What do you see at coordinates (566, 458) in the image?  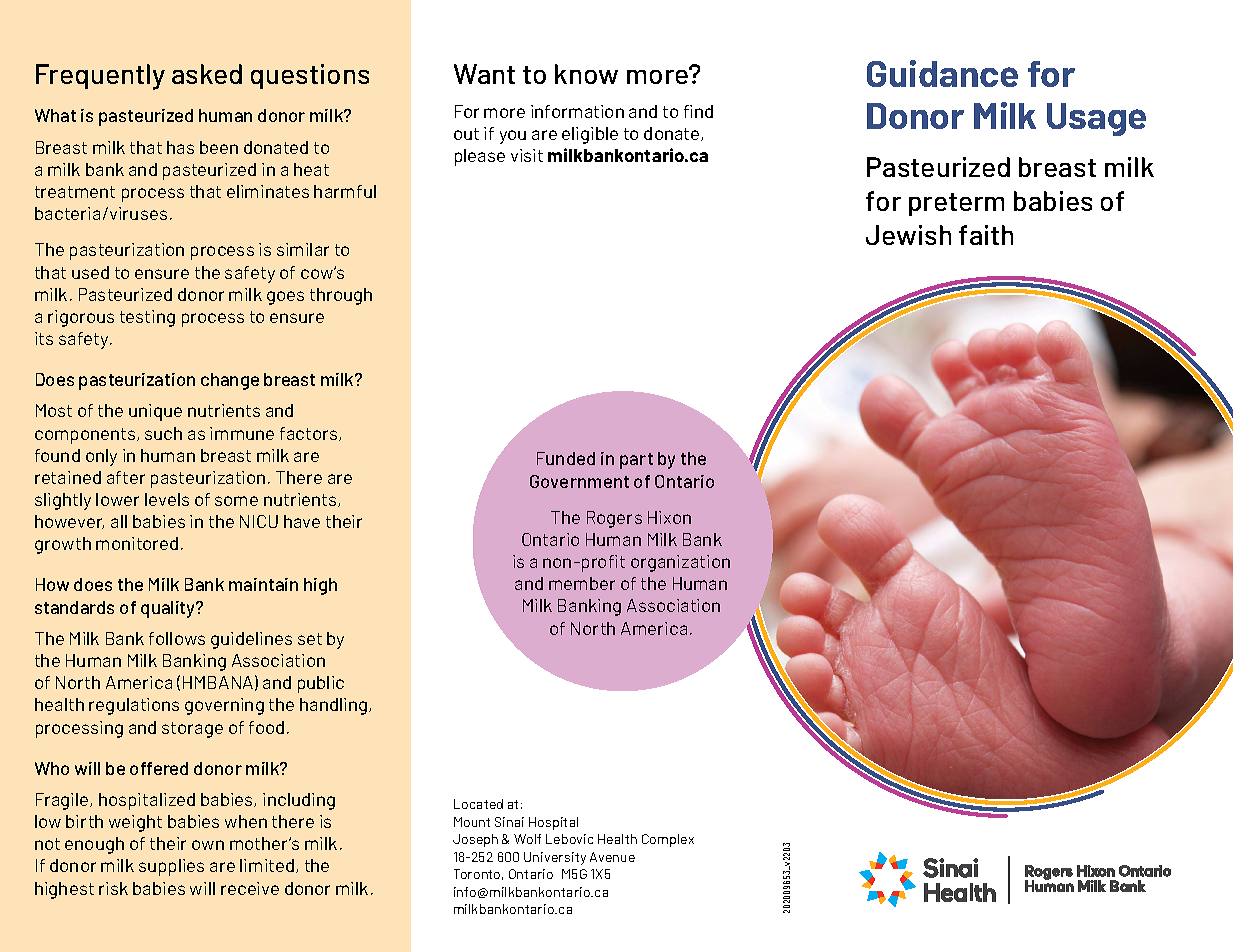 I see `Funded` at bounding box center [566, 458].
